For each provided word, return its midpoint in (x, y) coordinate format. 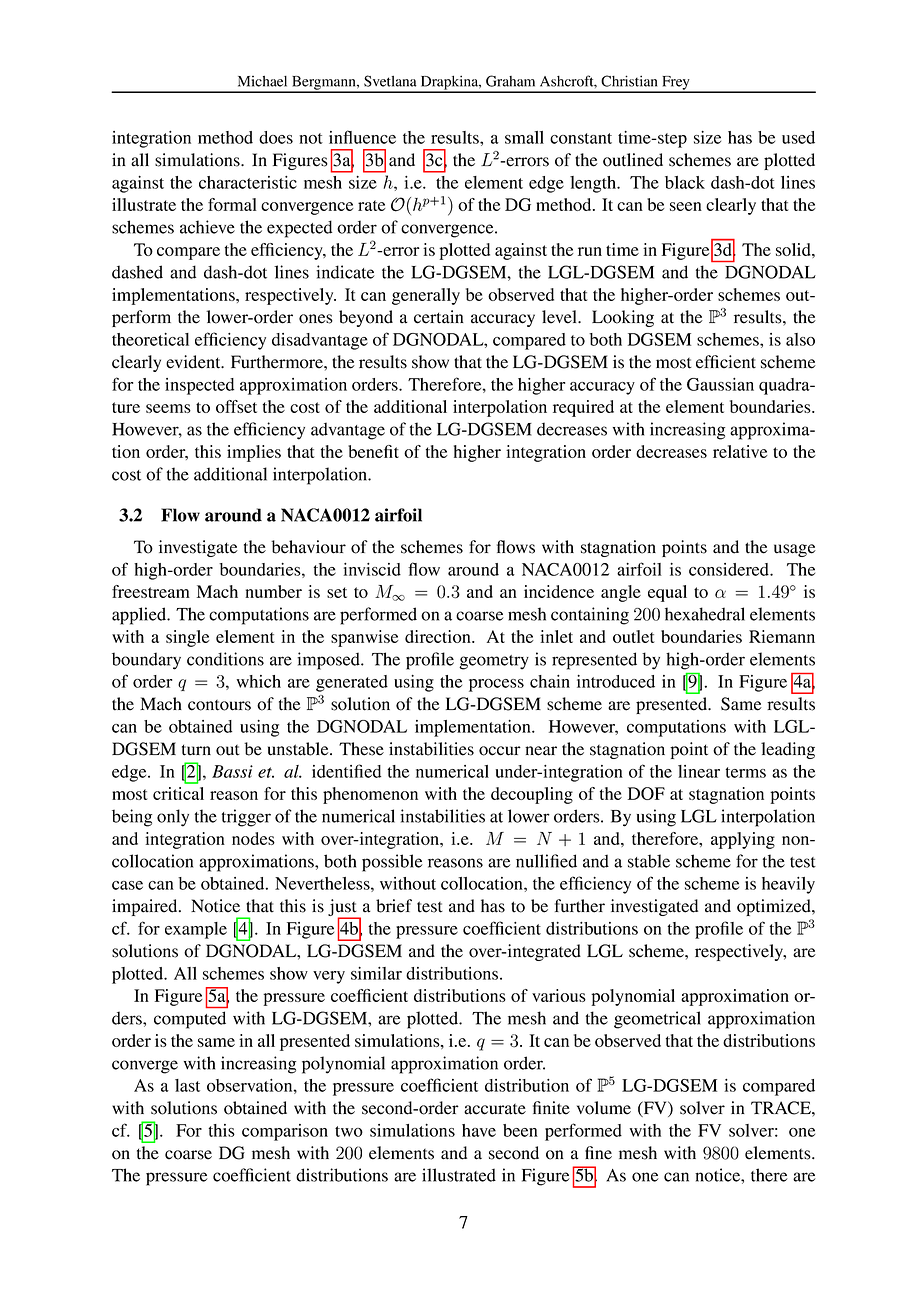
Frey (676, 84)
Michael (262, 81)
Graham (510, 81)
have (479, 1130)
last (187, 1085)
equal (667, 593)
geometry (494, 662)
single (188, 638)
